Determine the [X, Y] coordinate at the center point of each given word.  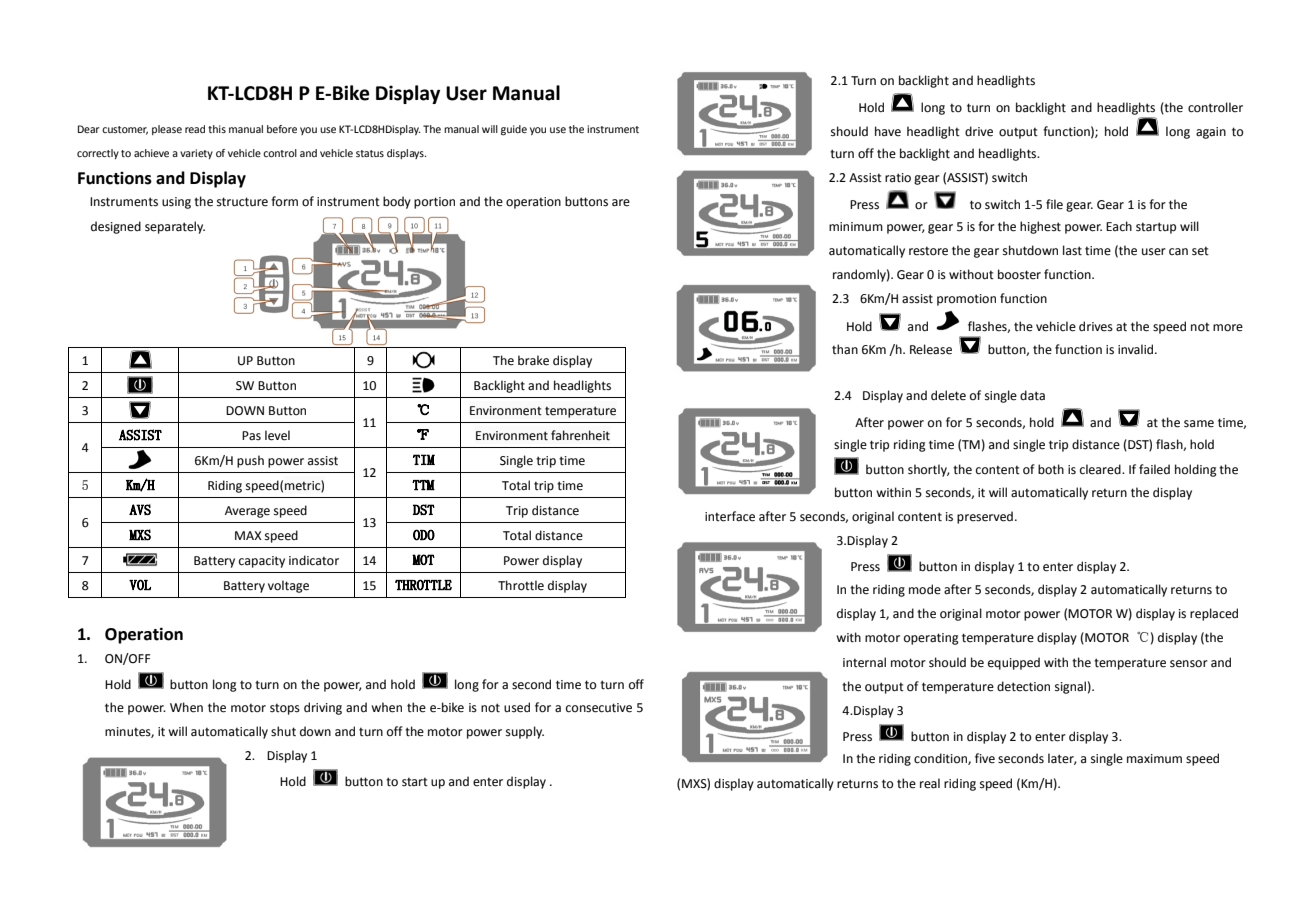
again [1211, 133]
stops [285, 709]
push [250, 461]
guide [514, 130]
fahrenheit [580, 435]
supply [525, 732]
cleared [1101, 469]
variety [196, 154]
